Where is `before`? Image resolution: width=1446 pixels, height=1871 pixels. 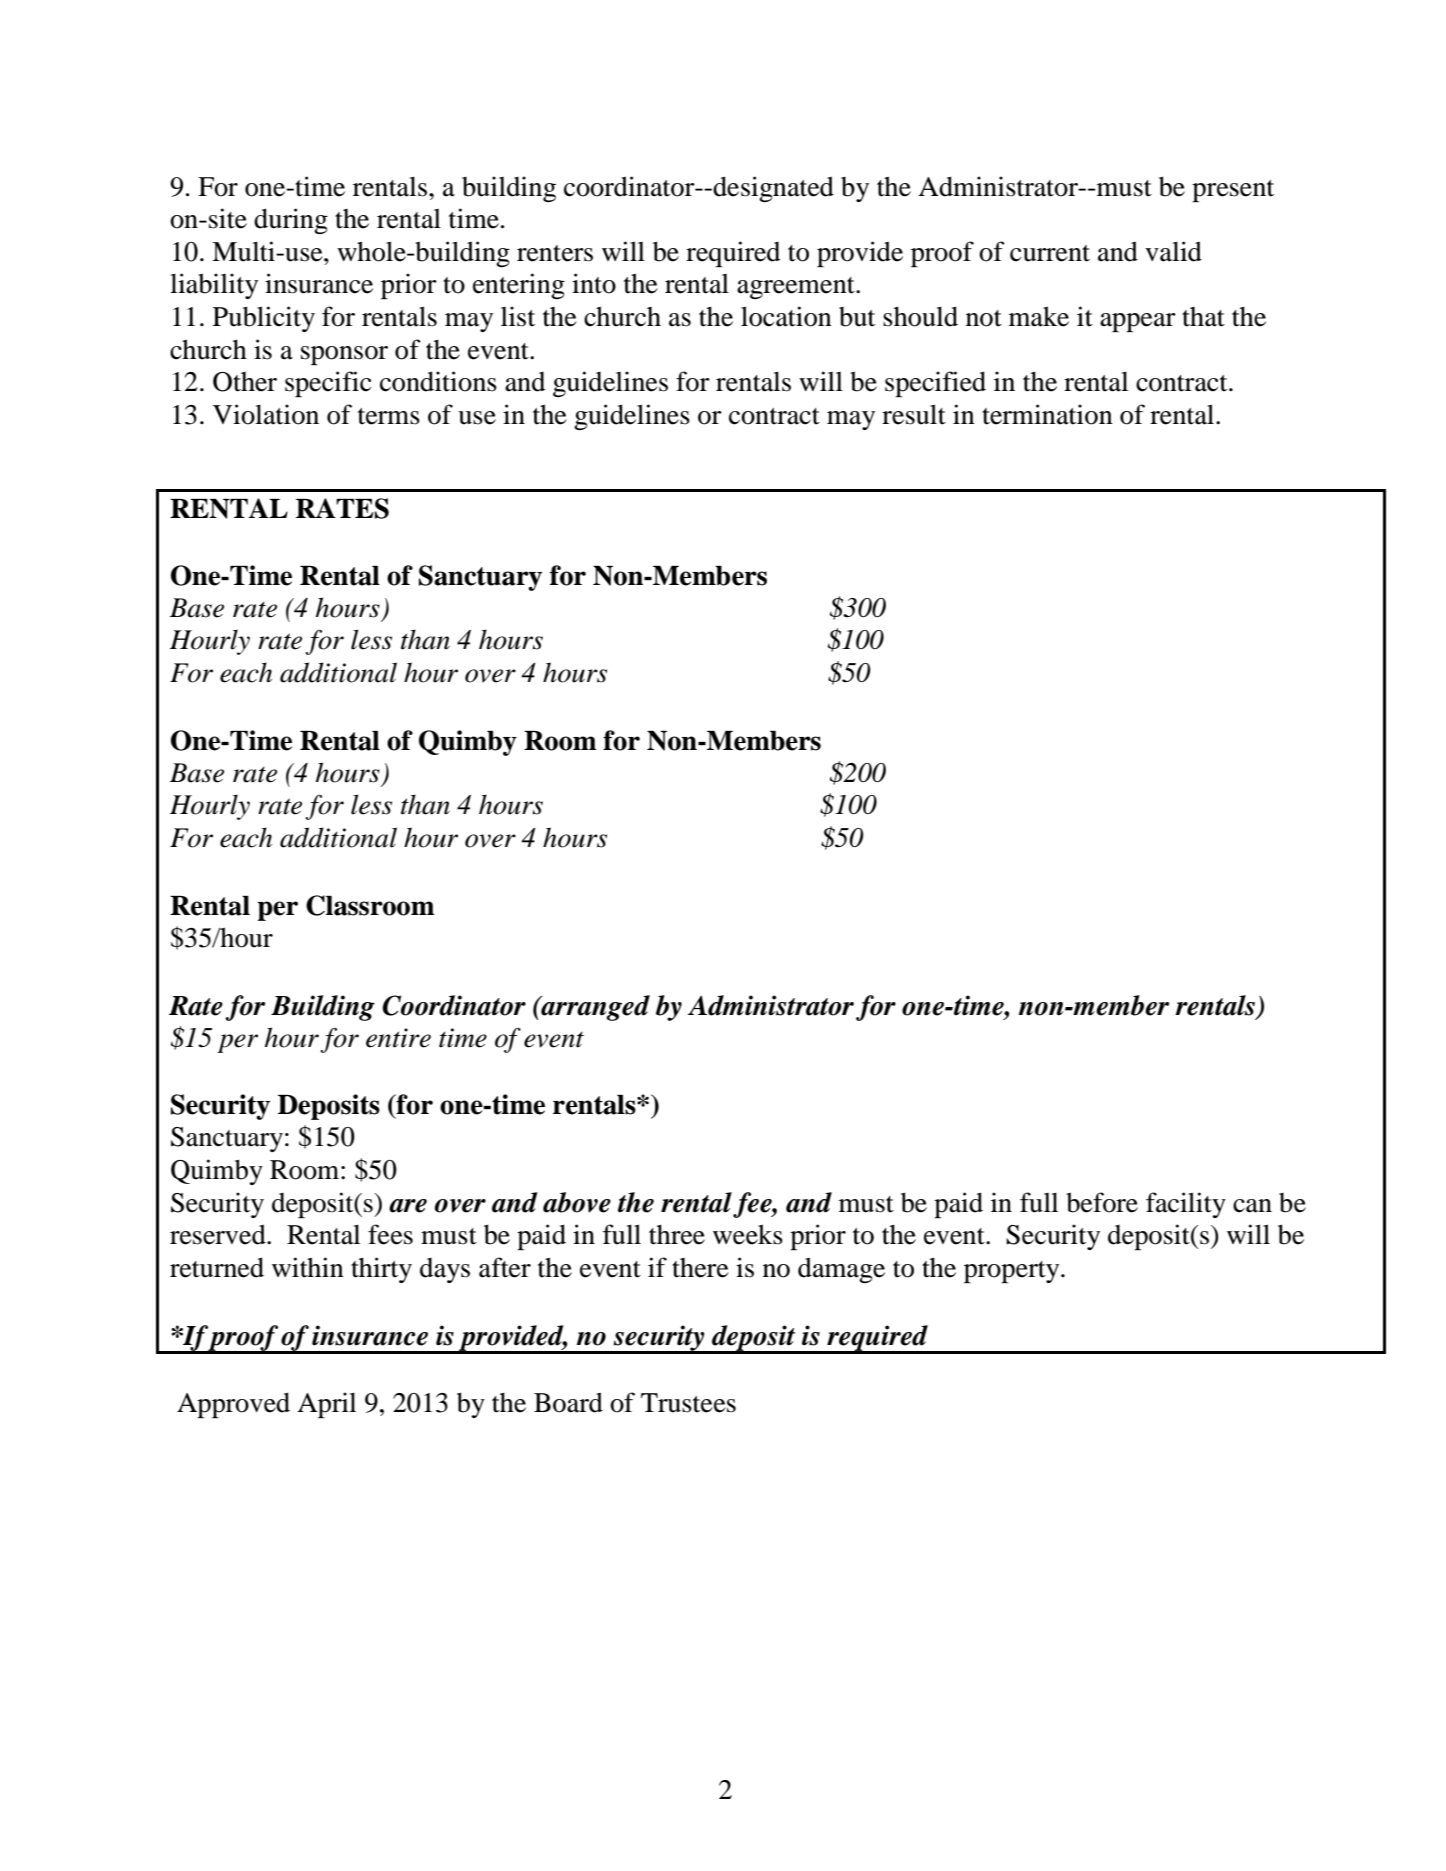
before is located at coordinates (1102, 1202).
